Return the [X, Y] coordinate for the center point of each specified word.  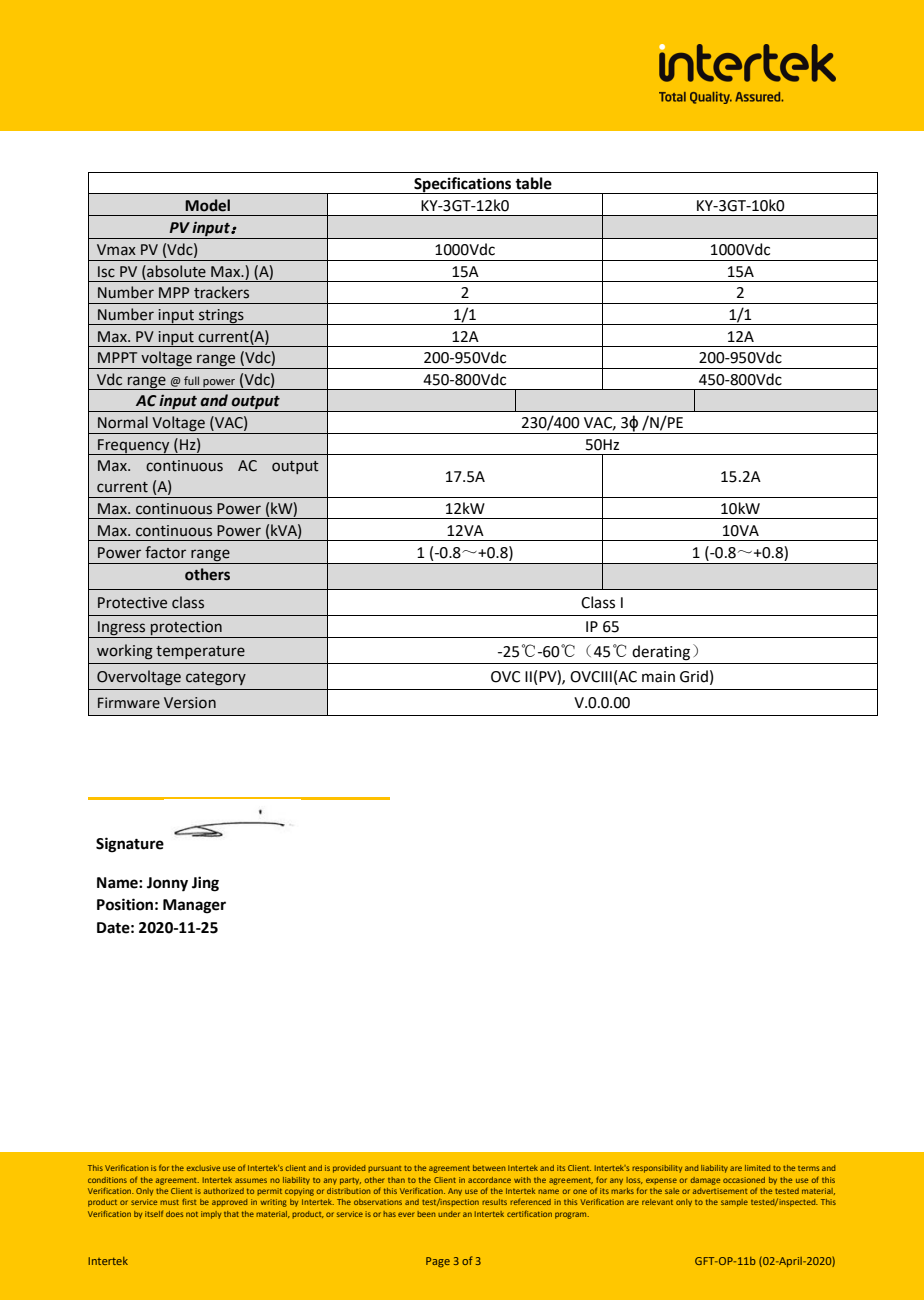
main [658, 677]
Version [190, 703]
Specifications [463, 185]
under [449, 1214]
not [192, 1214]
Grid [694, 676]
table [533, 183]
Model [207, 205]
